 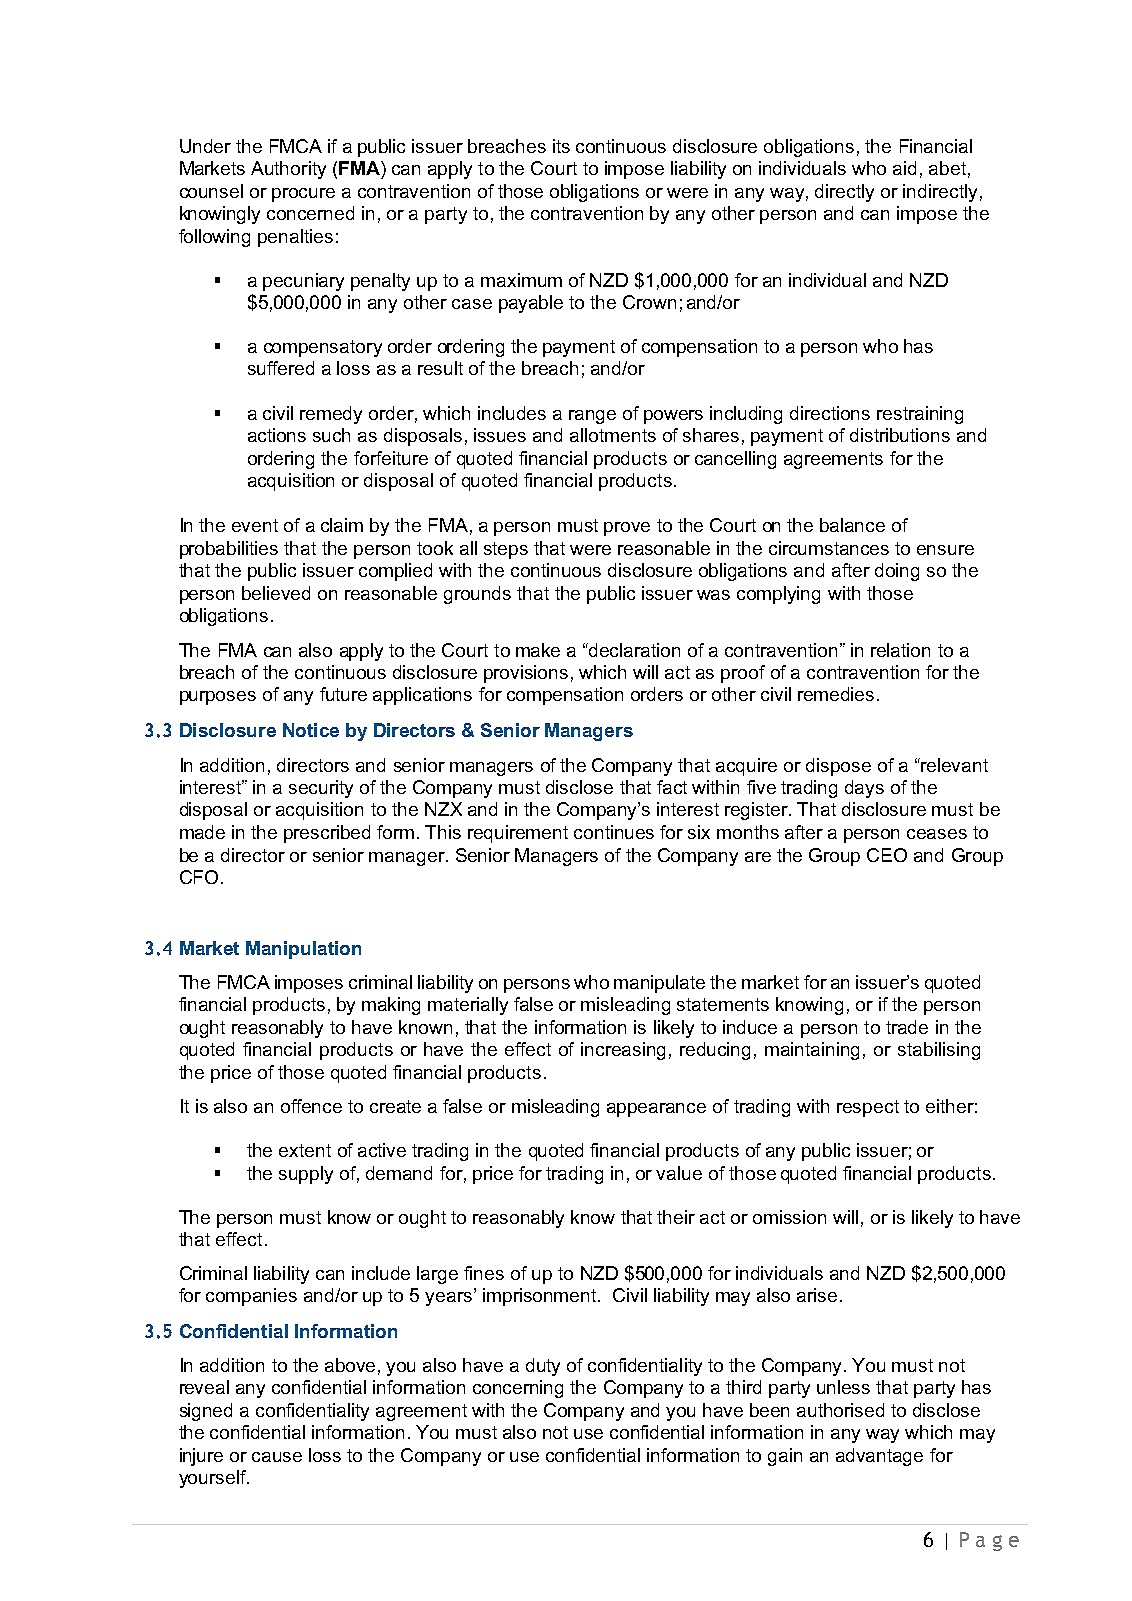 What do you see at coordinates (868, 1108) in the image?
I see `respect` at bounding box center [868, 1108].
